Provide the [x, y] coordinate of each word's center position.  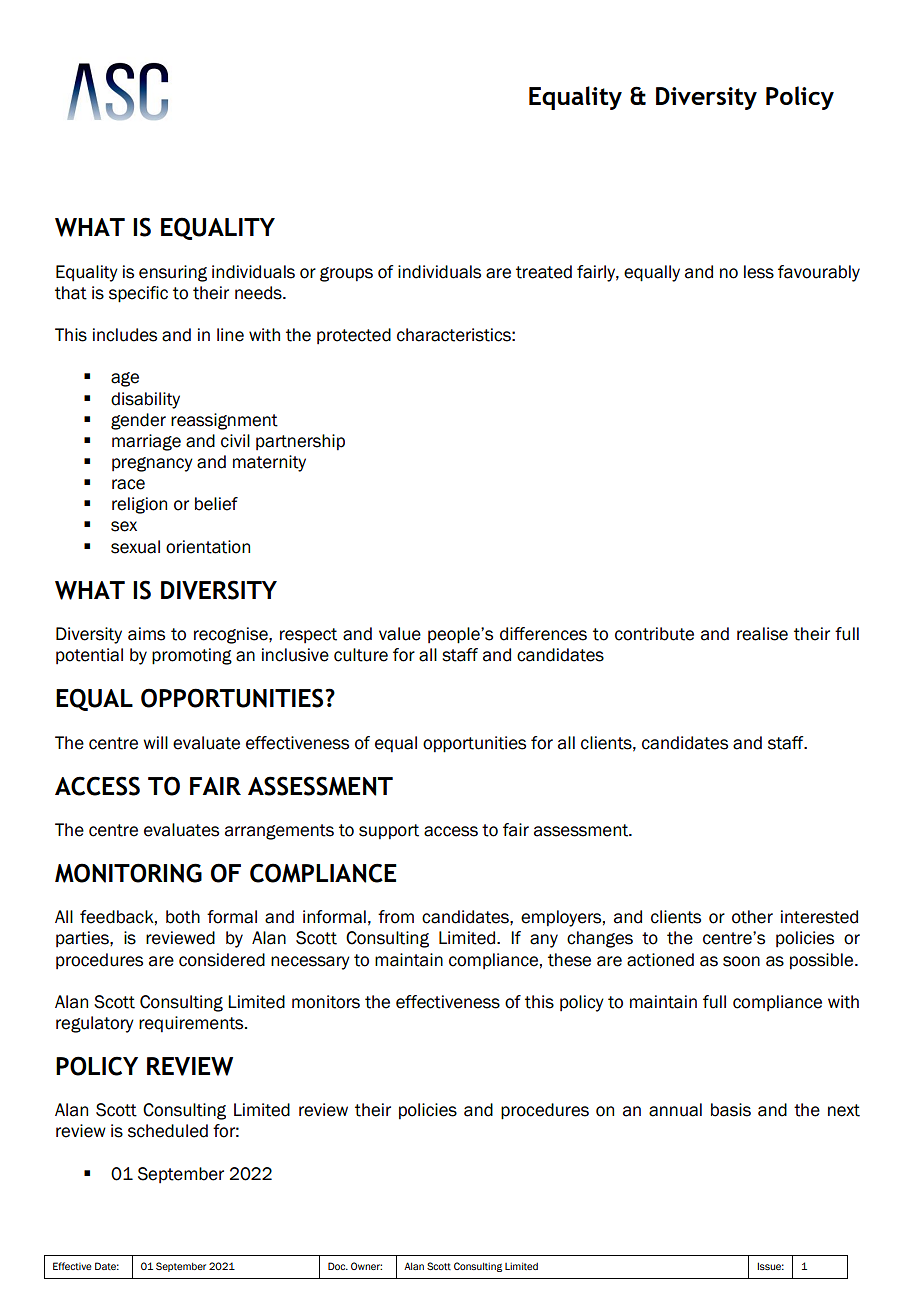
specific [138, 294]
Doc [338, 1266]
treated [544, 272]
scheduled [168, 1131]
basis [731, 1110]
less [759, 272]
